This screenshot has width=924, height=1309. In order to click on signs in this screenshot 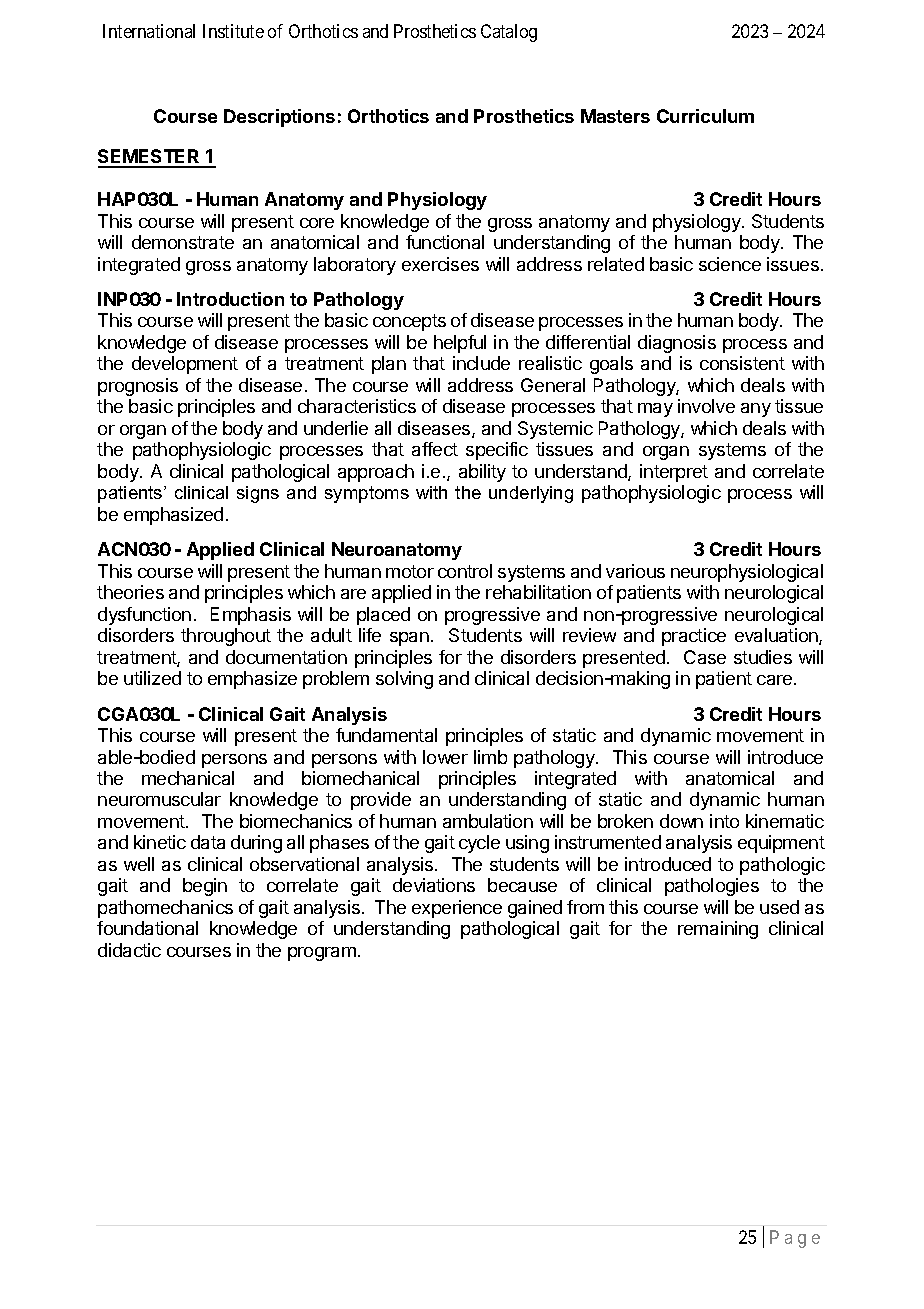, I will do `click(258, 494)`.
